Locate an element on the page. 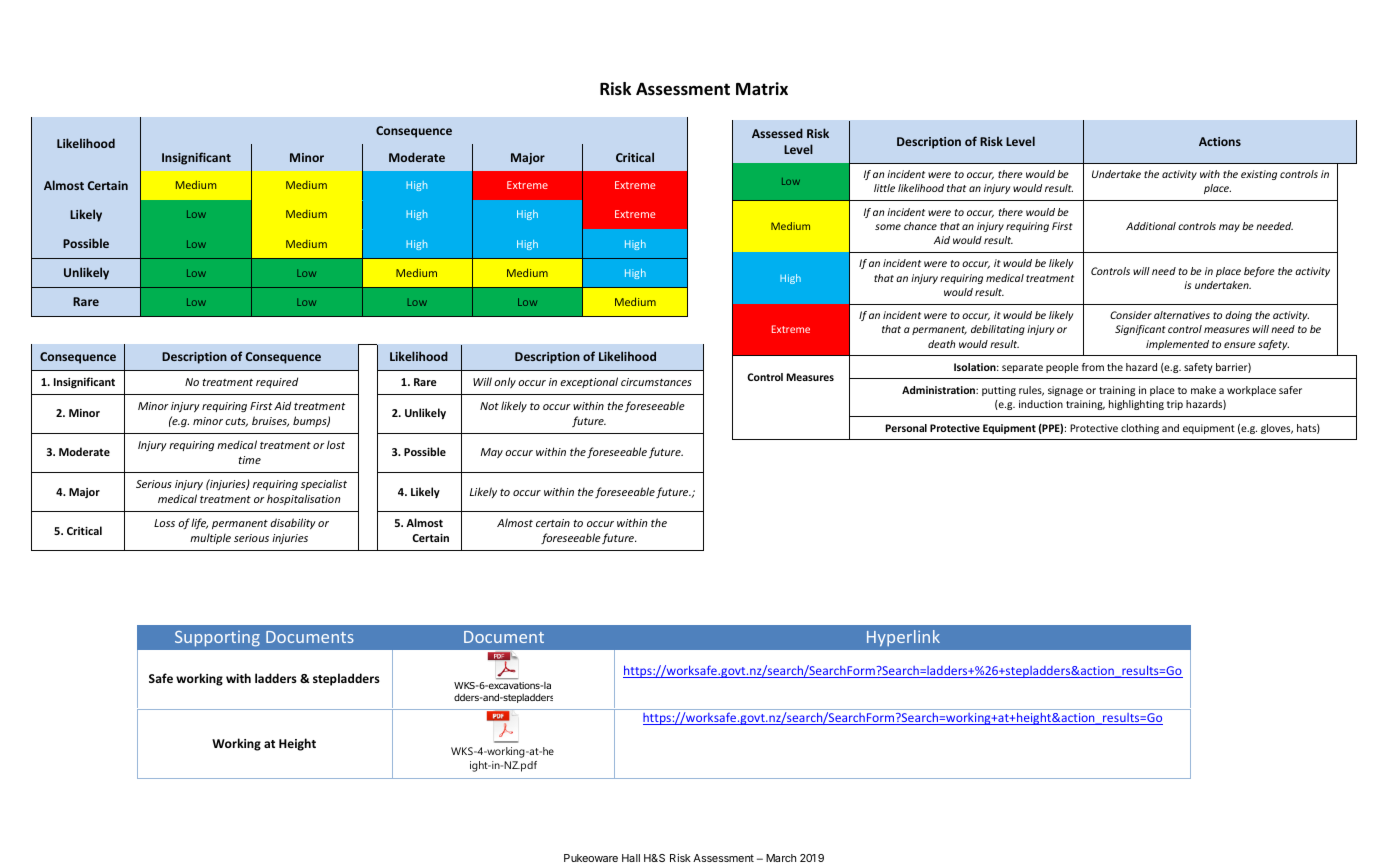  Hall is located at coordinates (631, 858).
